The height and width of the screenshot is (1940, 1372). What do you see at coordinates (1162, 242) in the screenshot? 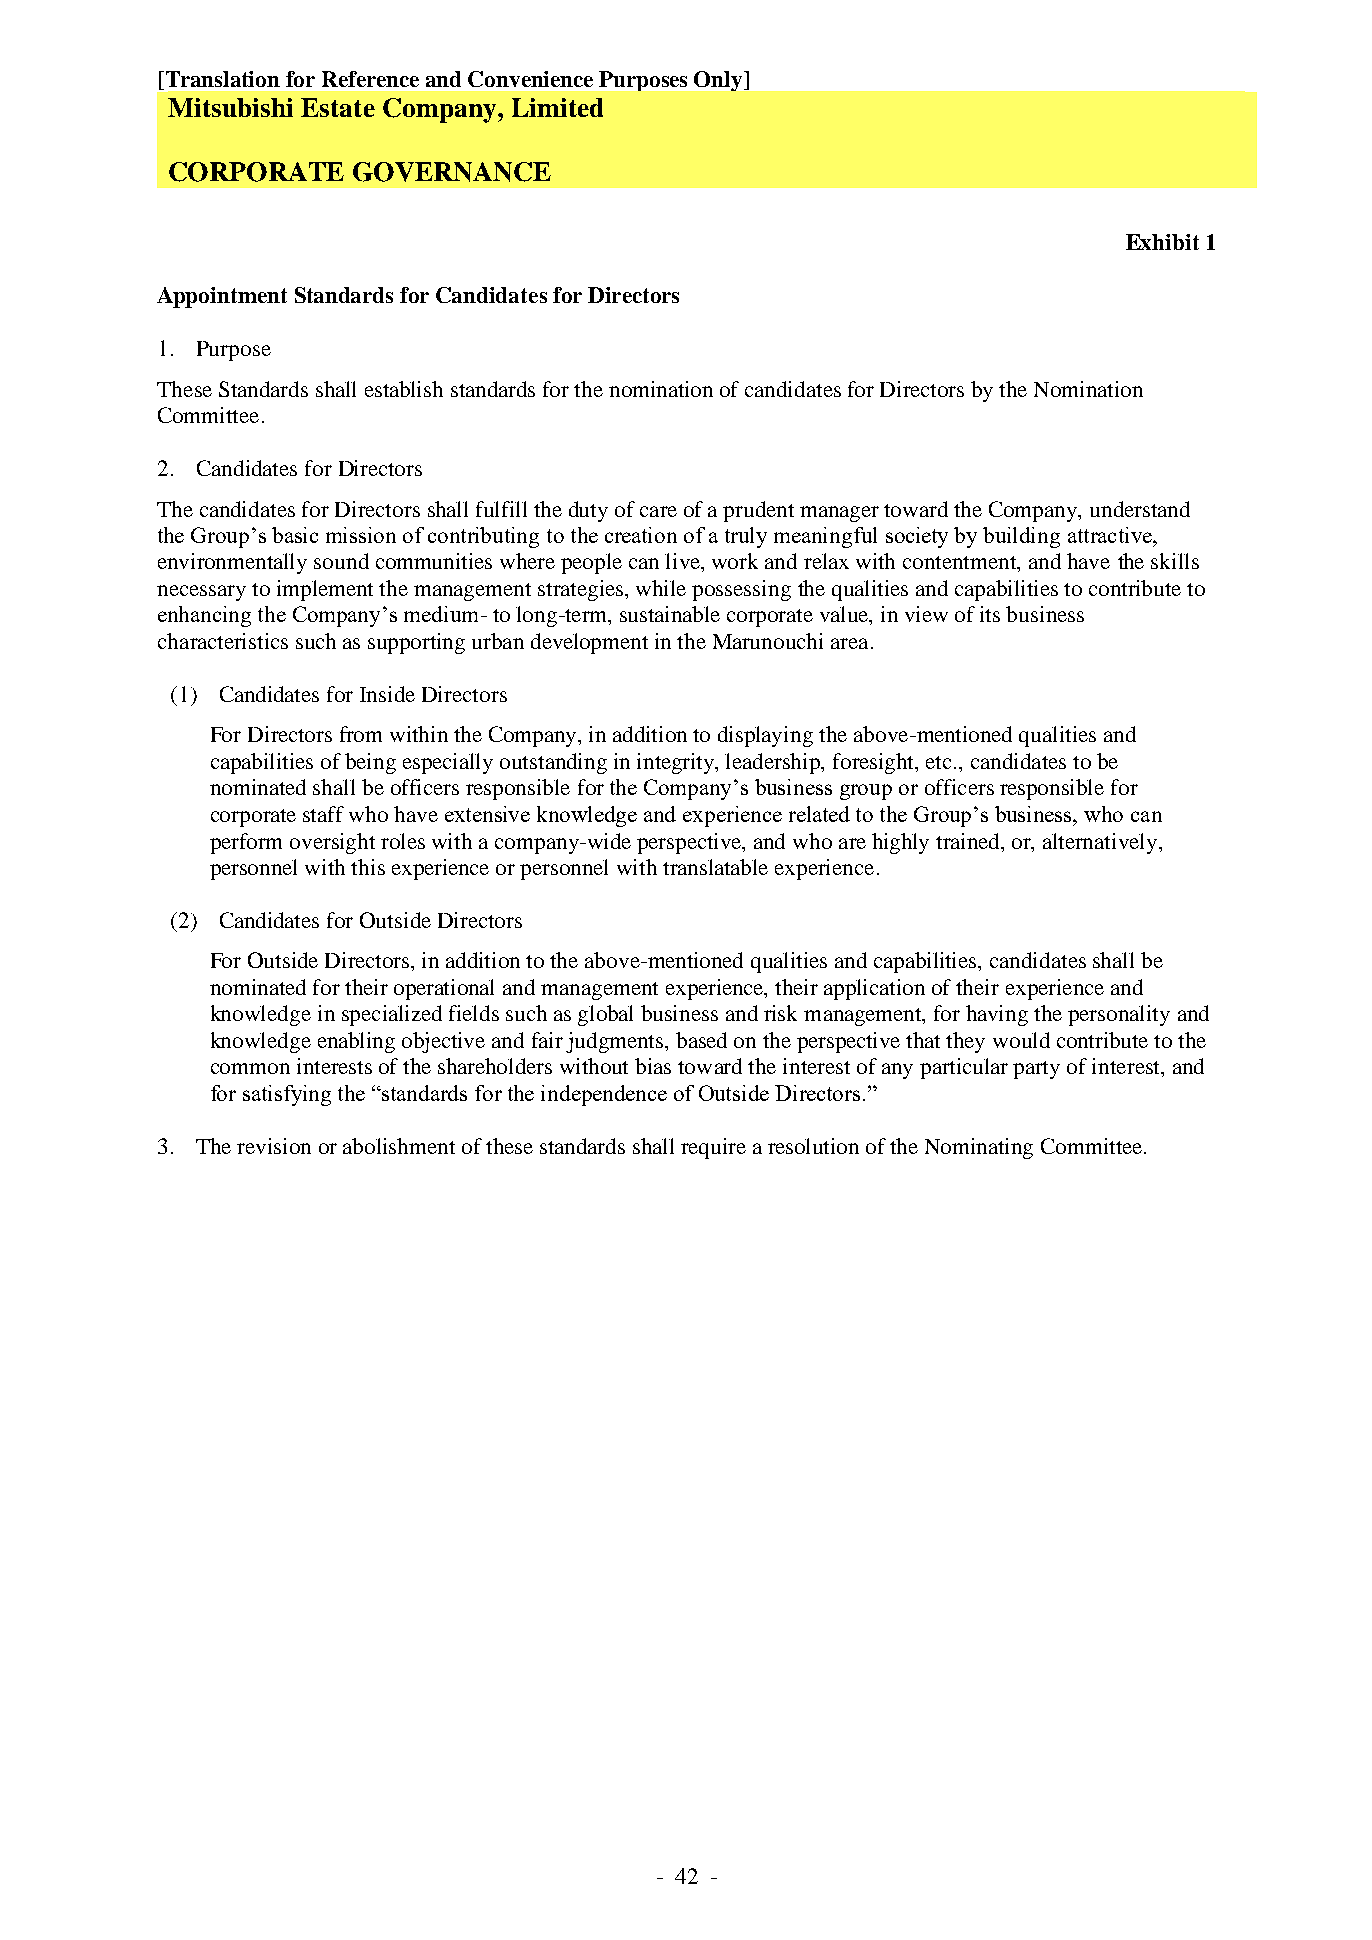
I see `Exhibit` at bounding box center [1162, 242].
